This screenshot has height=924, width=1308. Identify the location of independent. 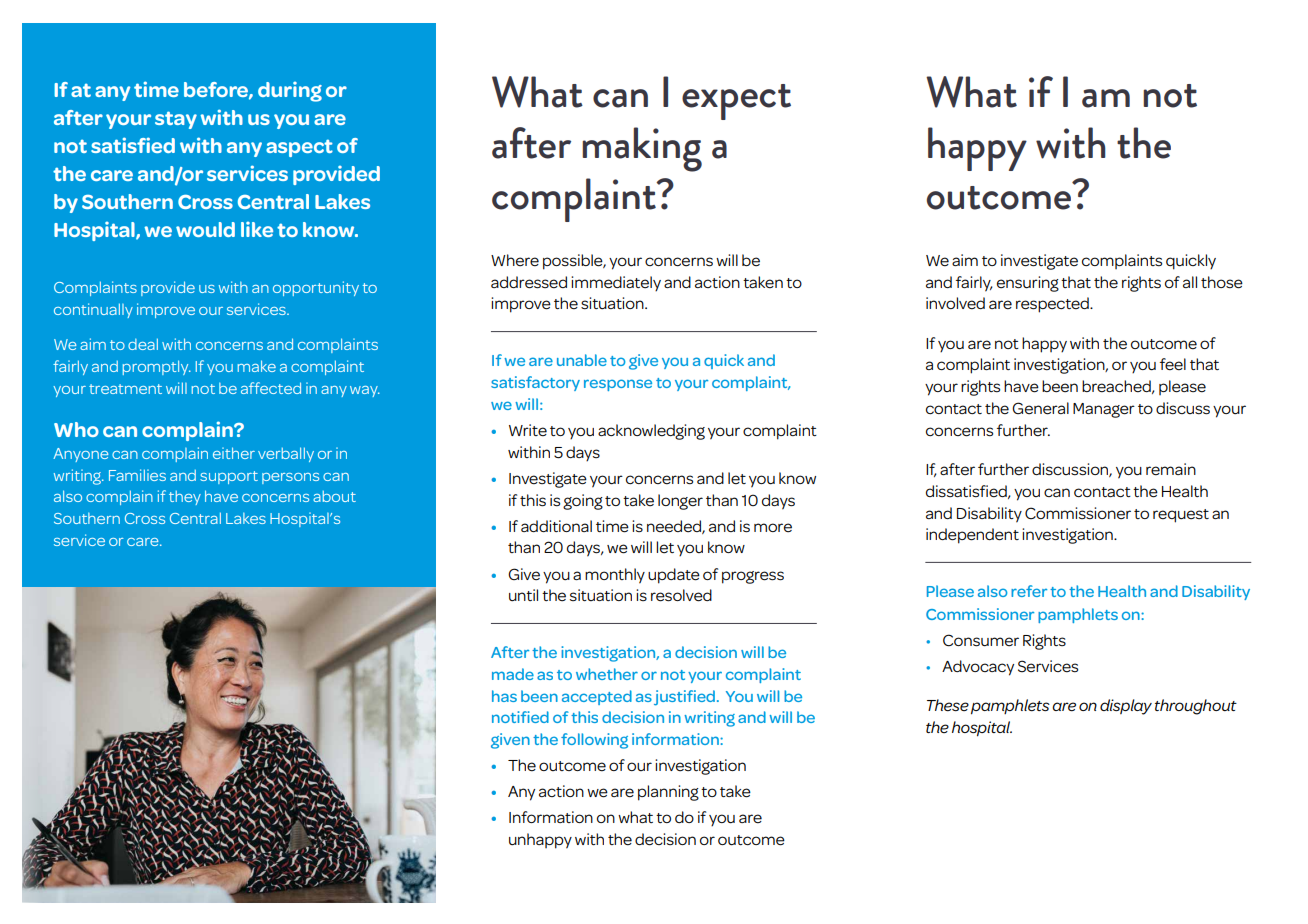
(972, 536).
